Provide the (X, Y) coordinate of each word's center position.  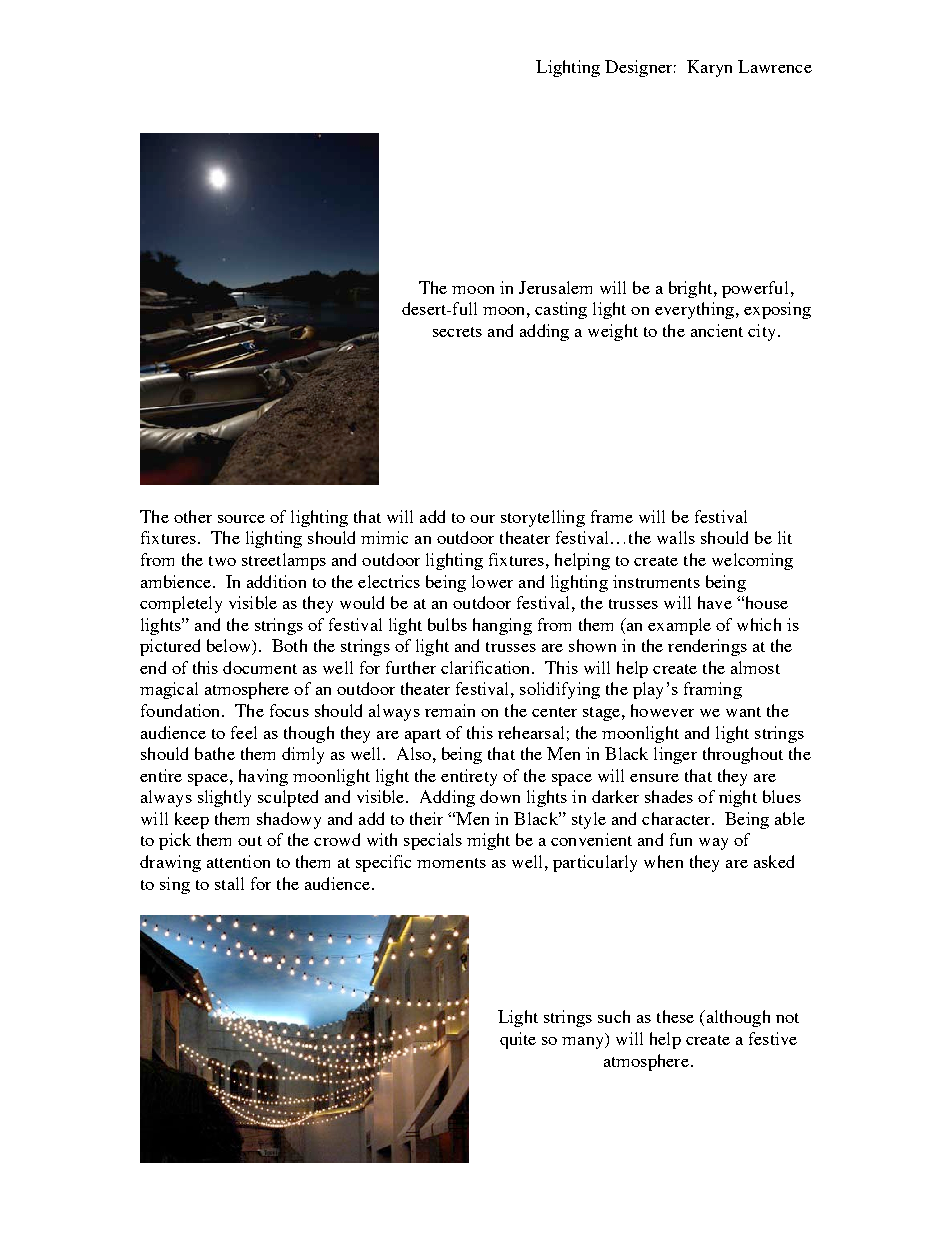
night (738, 798)
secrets (457, 332)
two (222, 561)
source (241, 519)
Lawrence (775, 66)
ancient (717, 330)
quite (518, 1040)
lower (492, 581)
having (263, 777)
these (675, 1016)
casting (561, 310)
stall (229, 883)
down (500, 796)
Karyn (709, 68)
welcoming (752, 561)
